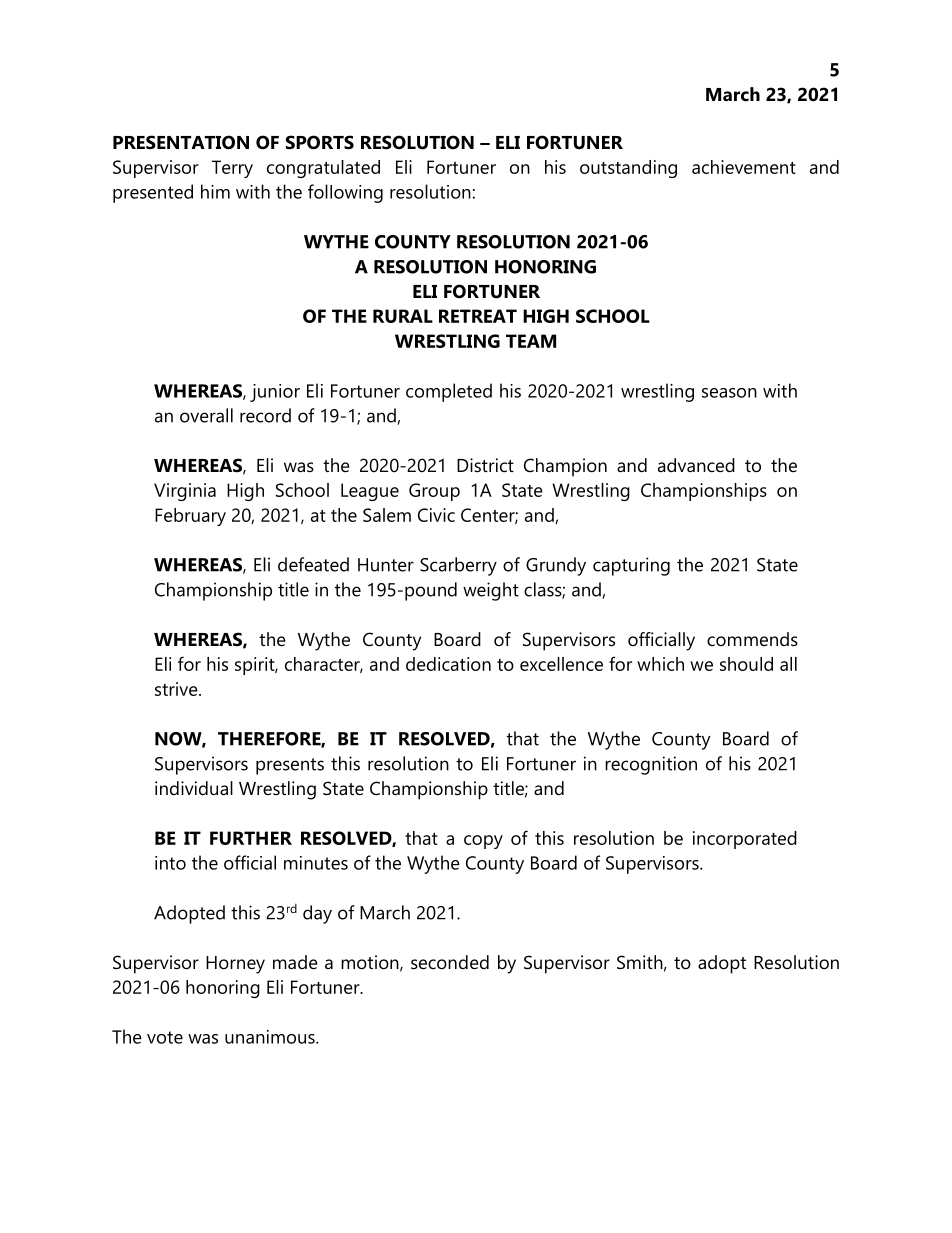 This document has width=952, height=1233. What do you see at coordinates (345, 193) in the document?
I see `following` at bounding box center [345, 193].
